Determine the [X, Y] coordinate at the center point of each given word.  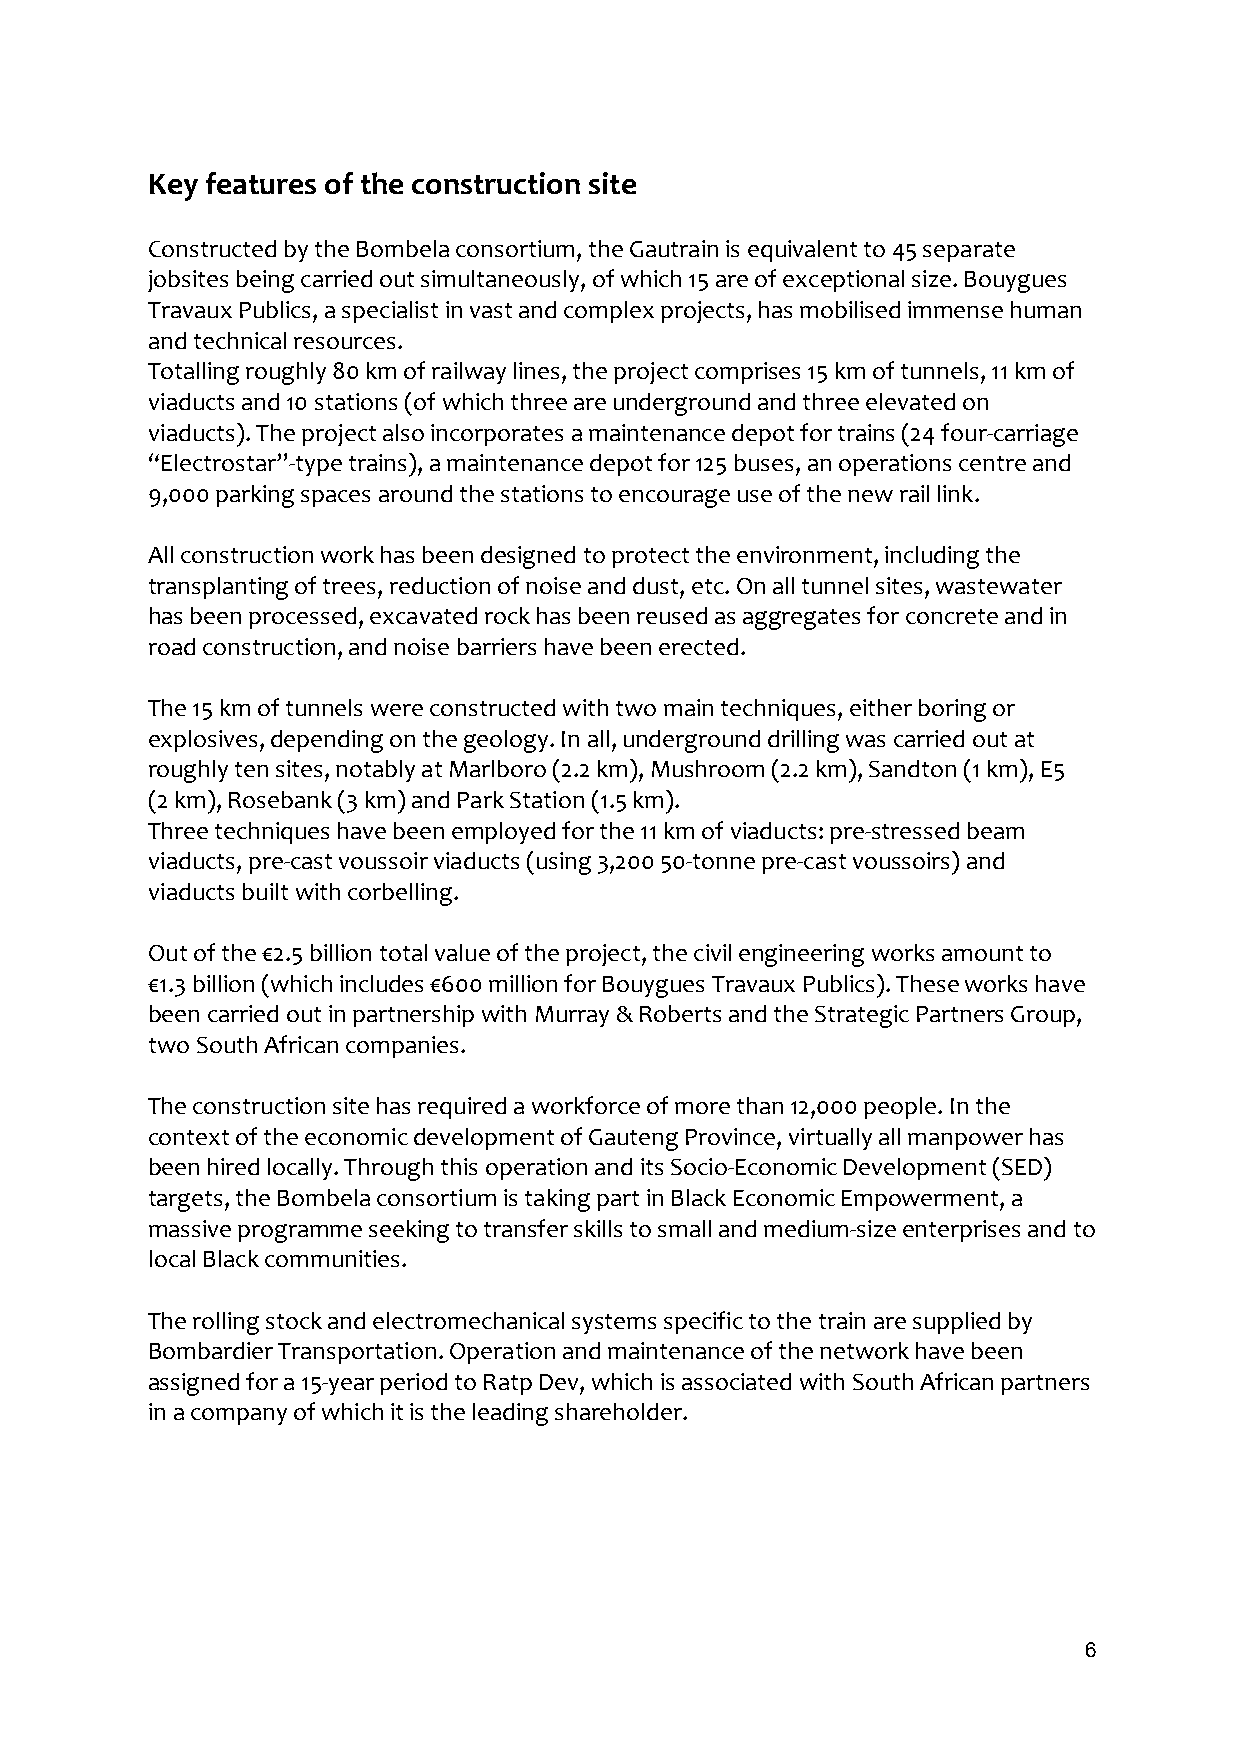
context [189, 1137]
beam [996, 830]
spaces [335, 498]
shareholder [620, 1411]
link [957, 493]
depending [327, 741]
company [239, 1416]
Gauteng [633, 1140]
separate [969, 252]
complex [609, 312]
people [901, 1108]
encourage [674, 498]
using [564, 863]
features [261, 183]
